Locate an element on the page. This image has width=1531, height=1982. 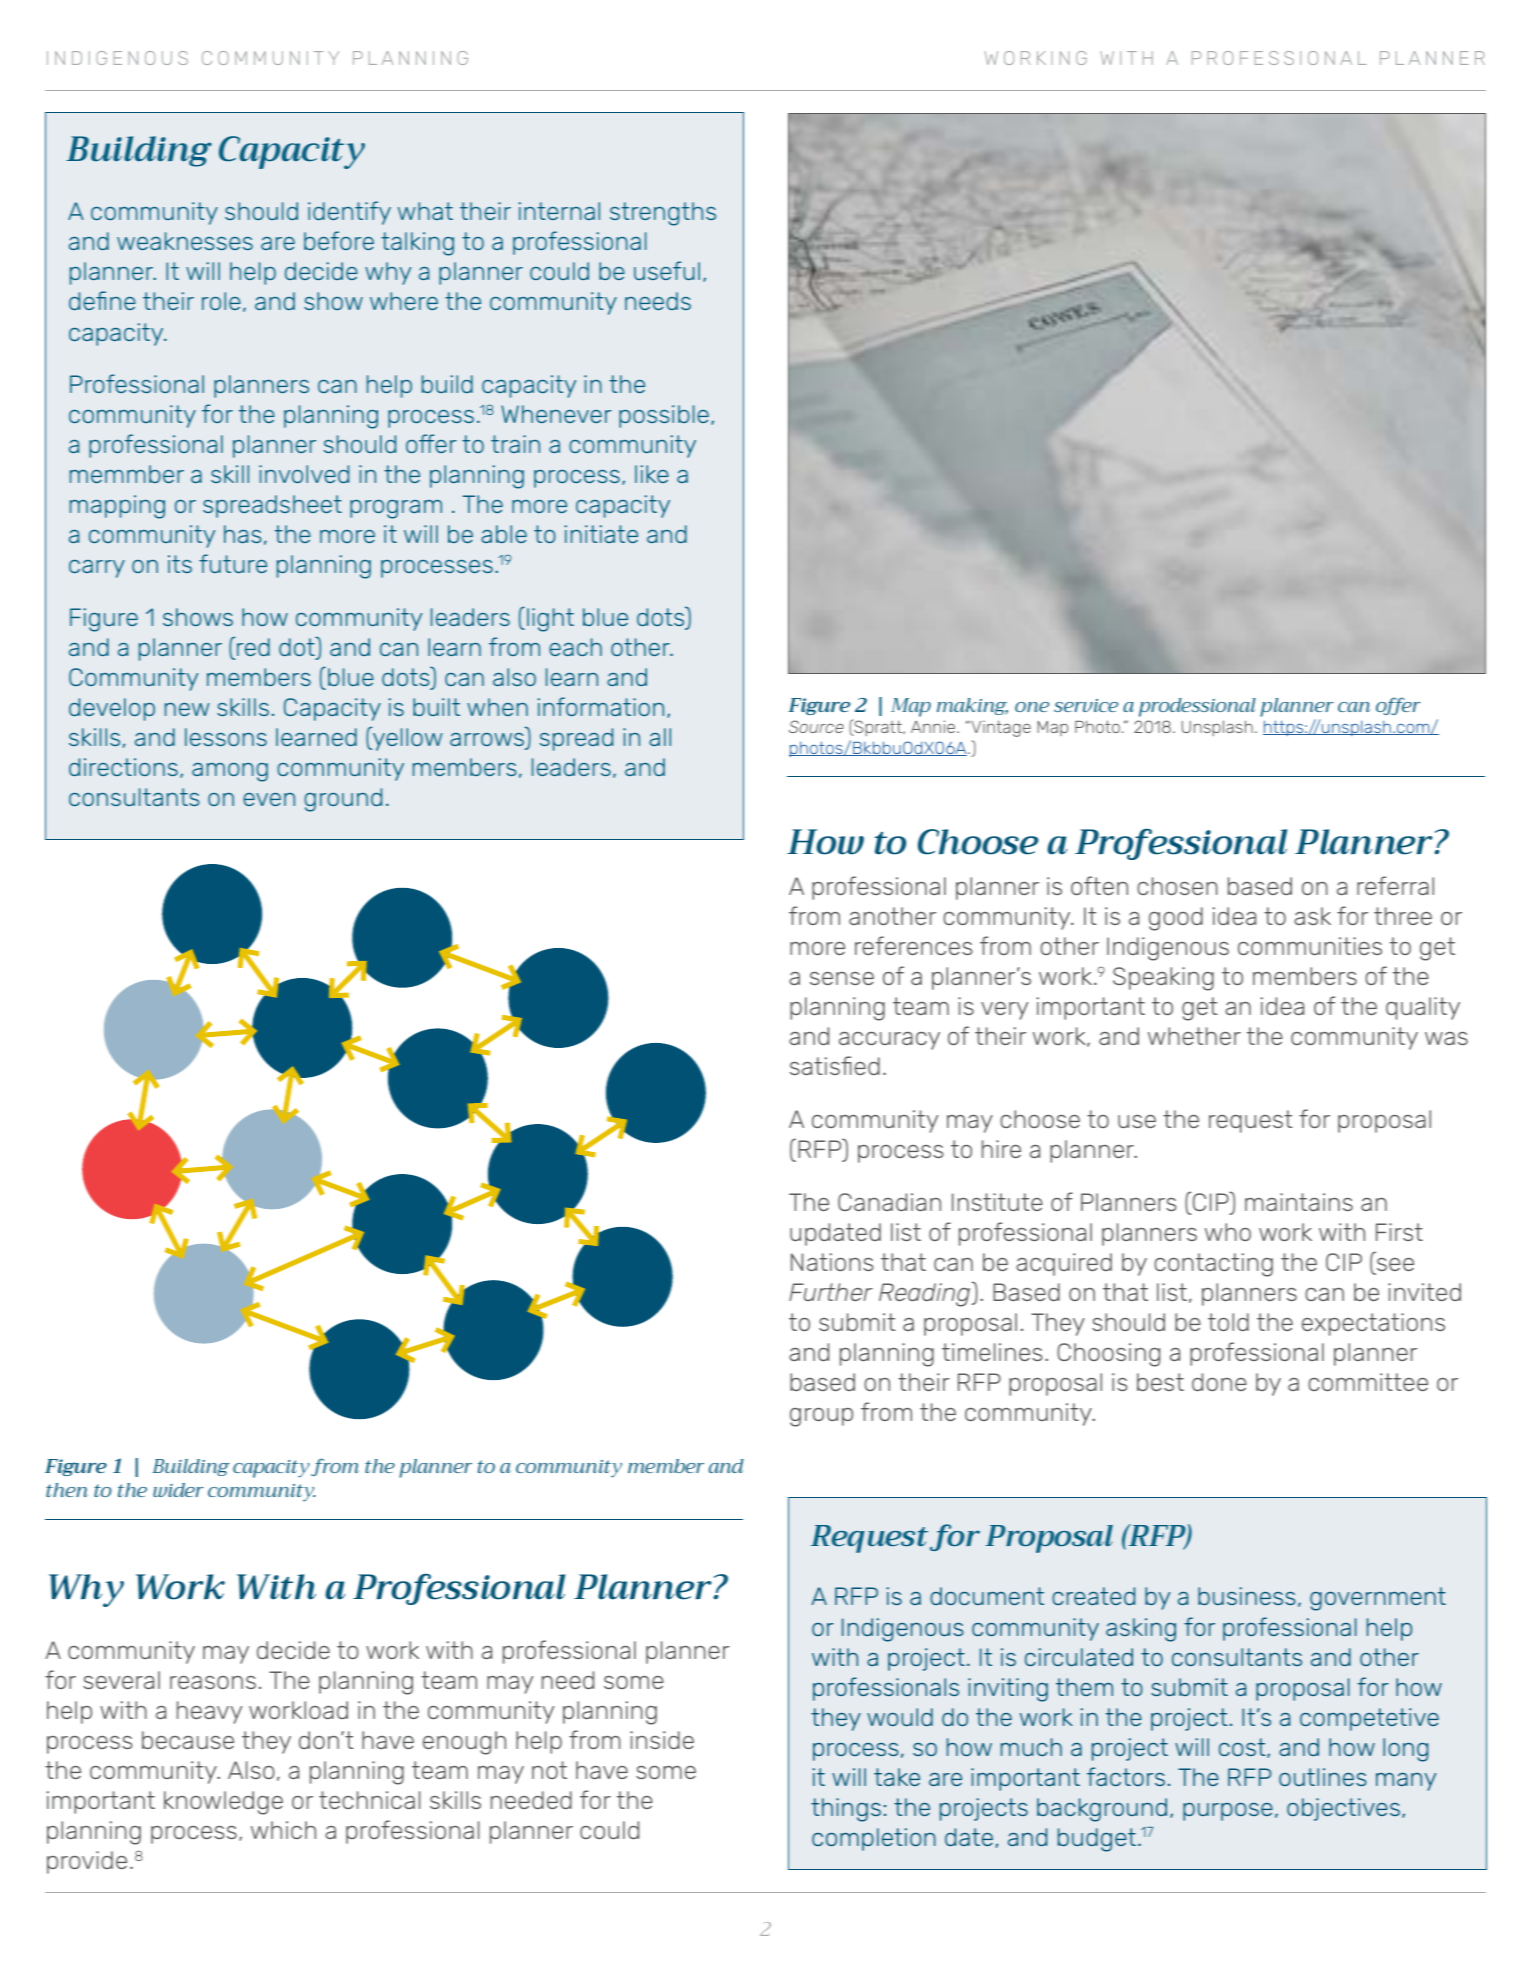
things is located at coordinates (846, 1810).
